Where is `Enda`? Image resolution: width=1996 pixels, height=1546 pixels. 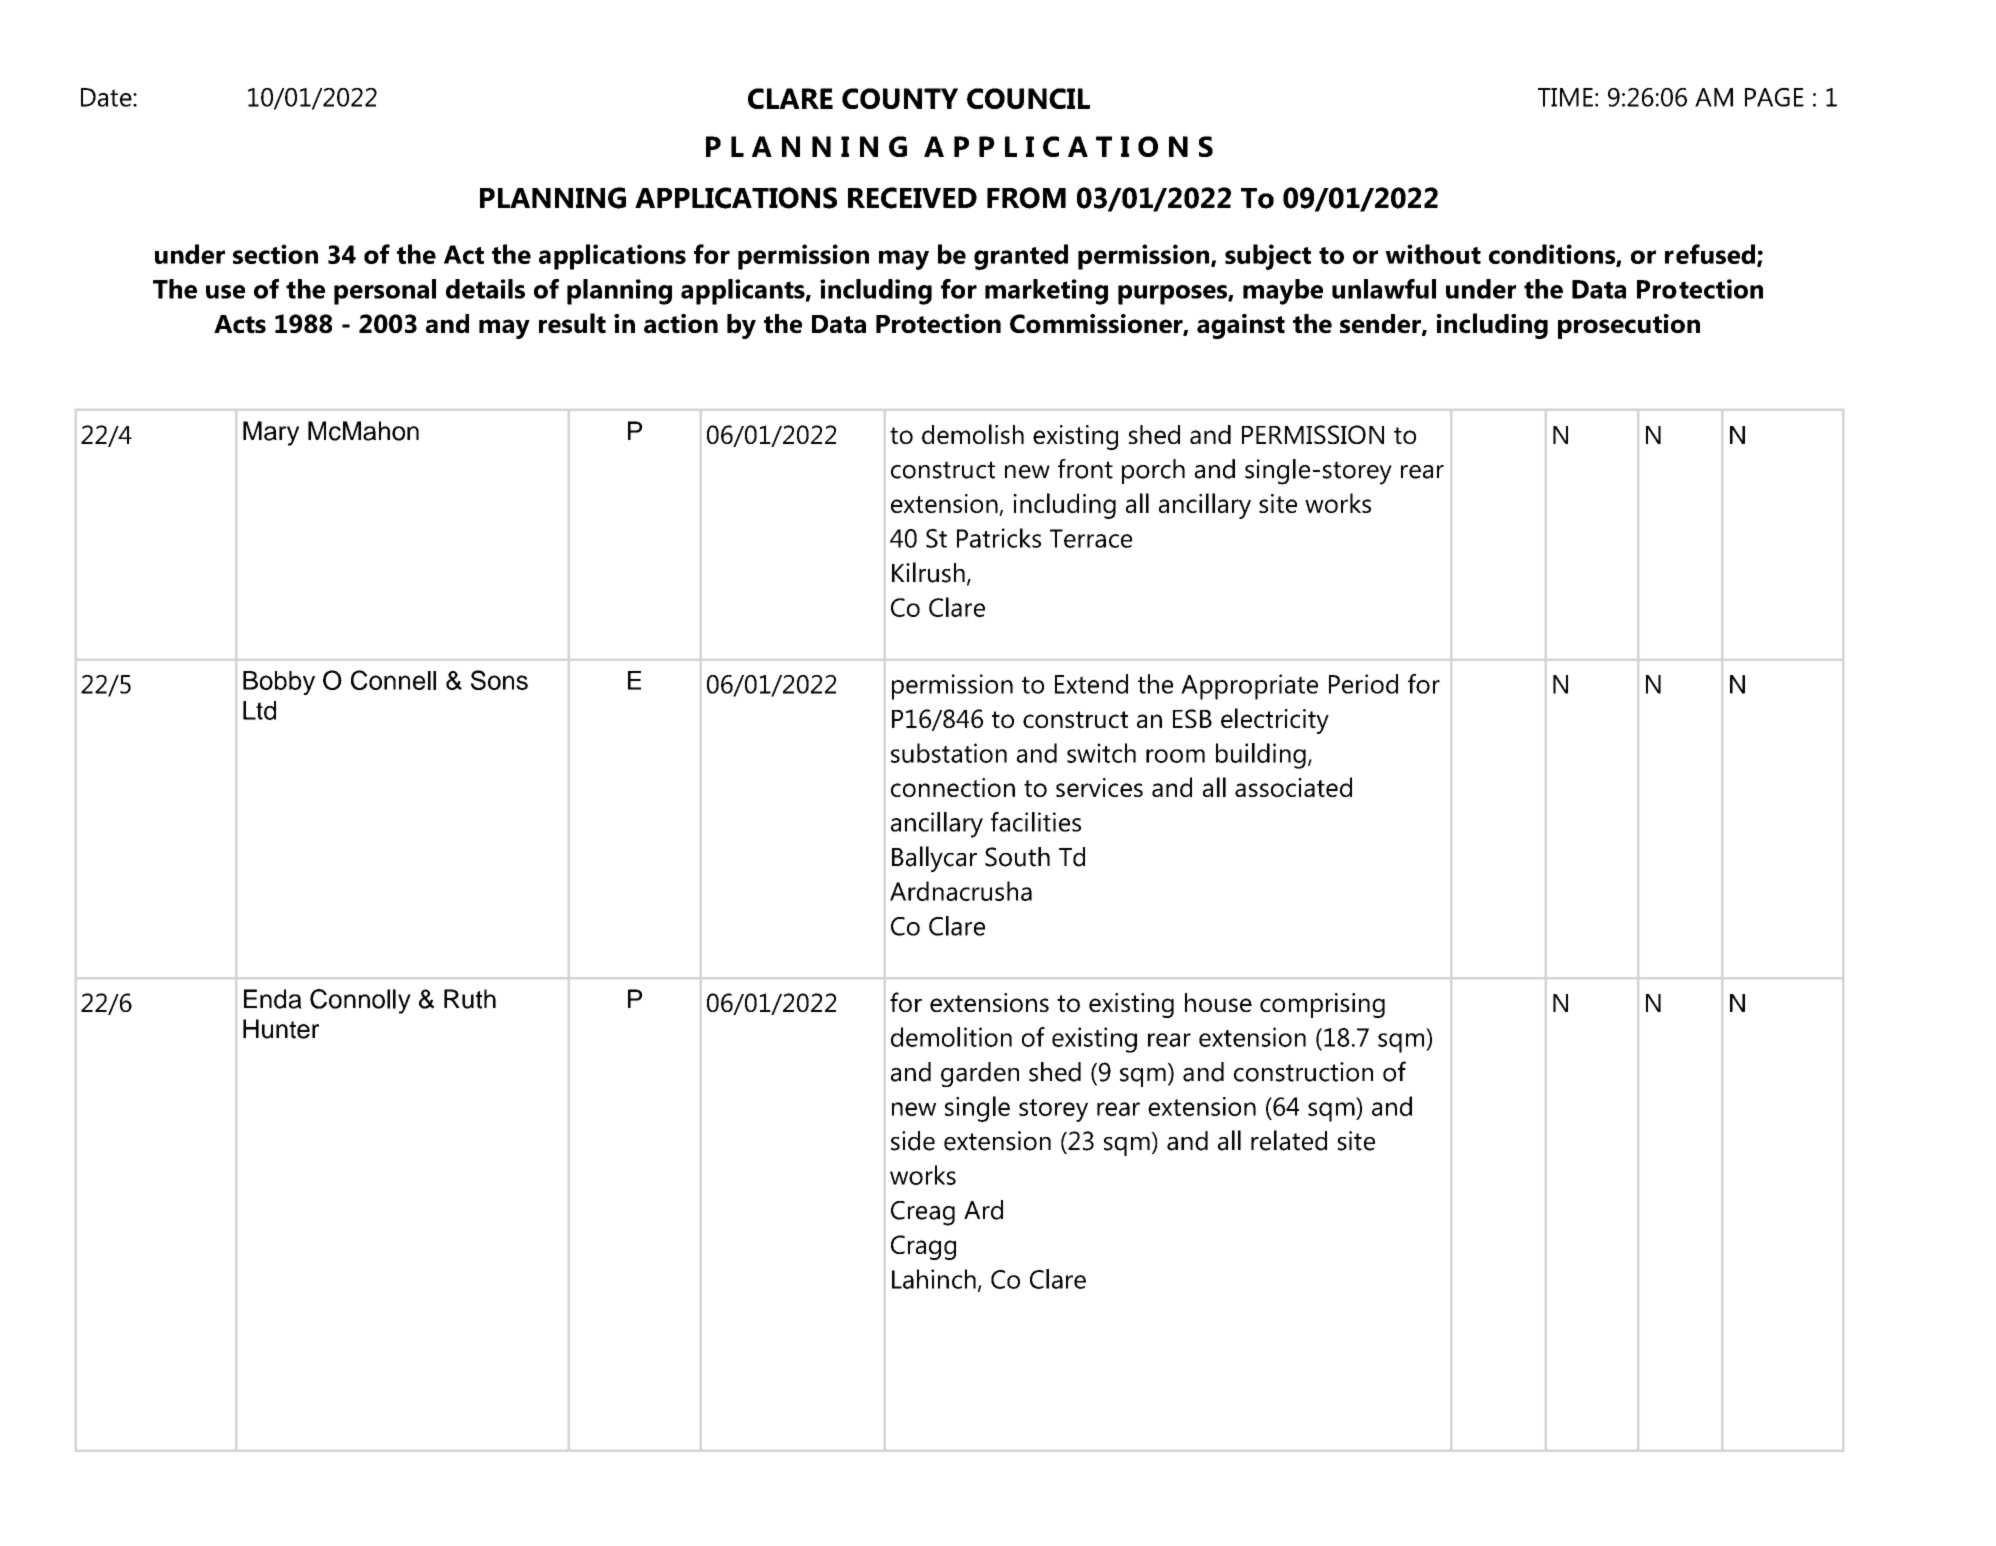
Enda is located at coordinates (273, 999).
